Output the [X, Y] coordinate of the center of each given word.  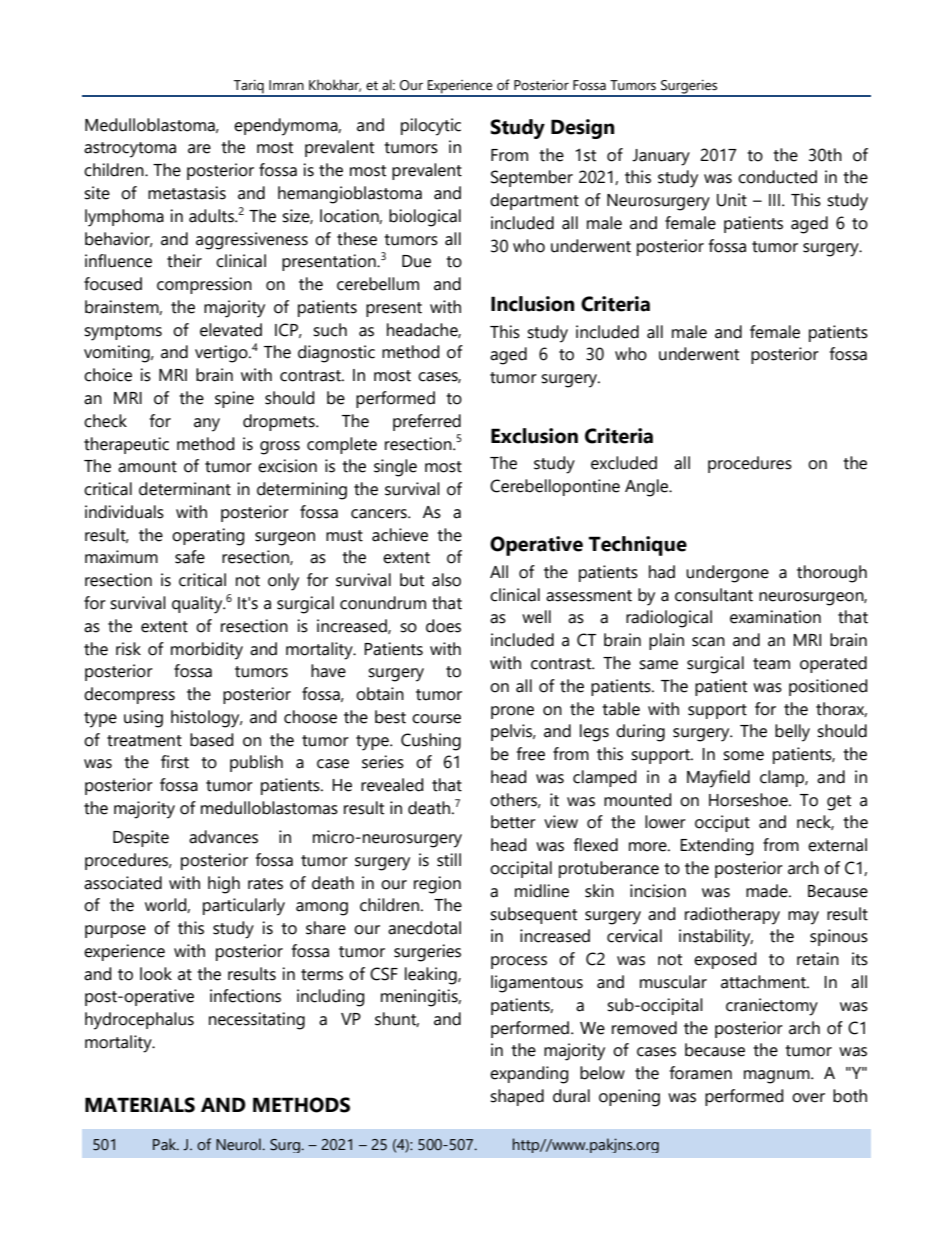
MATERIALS [140, 1105]
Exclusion [534, 436]
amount [147, 467]
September [532, 178]
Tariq [249, 88]
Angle [648, 488]
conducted [777, 177]
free [531, 754]
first [175, 762]
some [743, 756]
